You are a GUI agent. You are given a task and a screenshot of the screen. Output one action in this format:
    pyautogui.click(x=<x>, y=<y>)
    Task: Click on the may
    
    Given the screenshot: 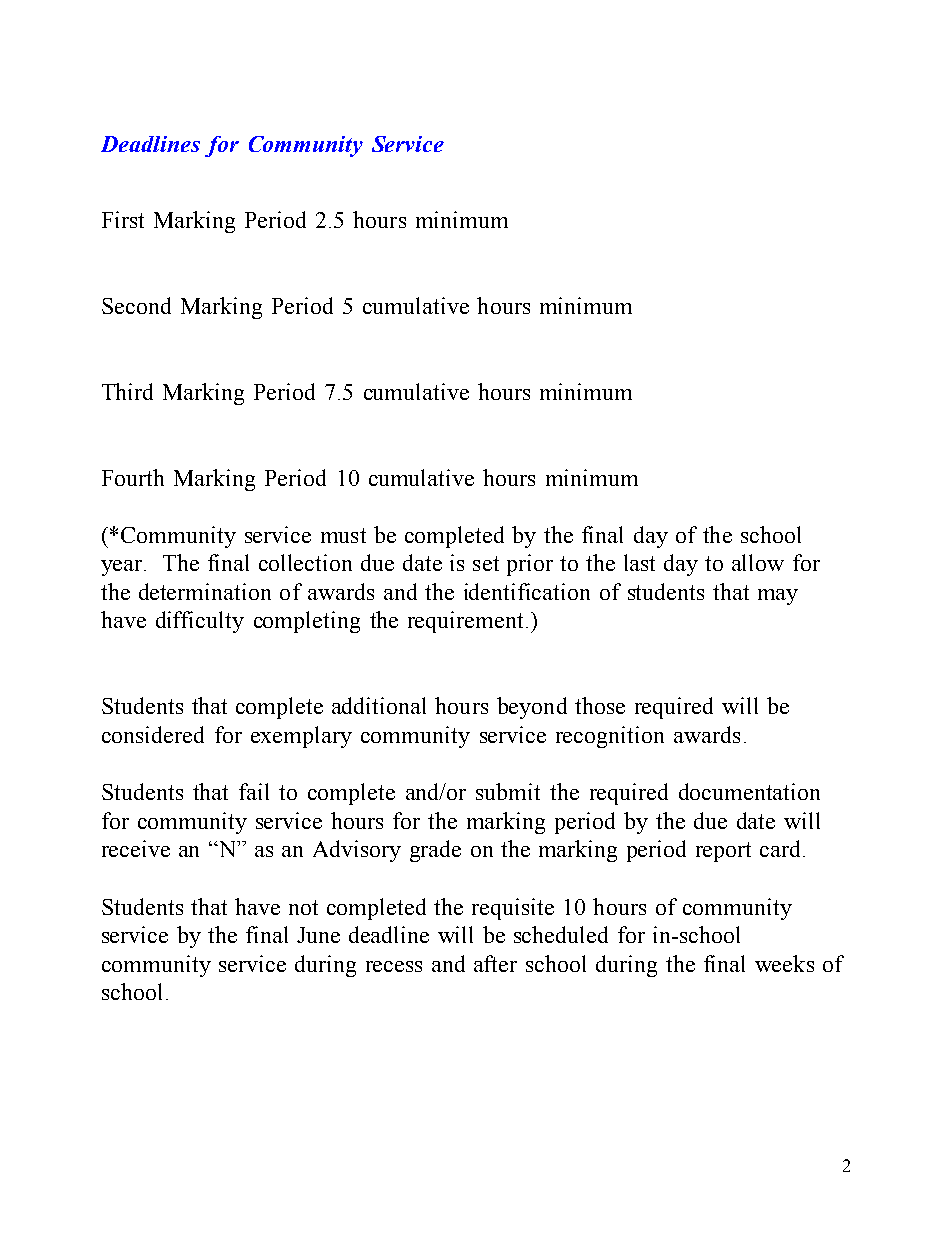 What is the action you would take?
    pyautogui.click(x=778, y=597)
